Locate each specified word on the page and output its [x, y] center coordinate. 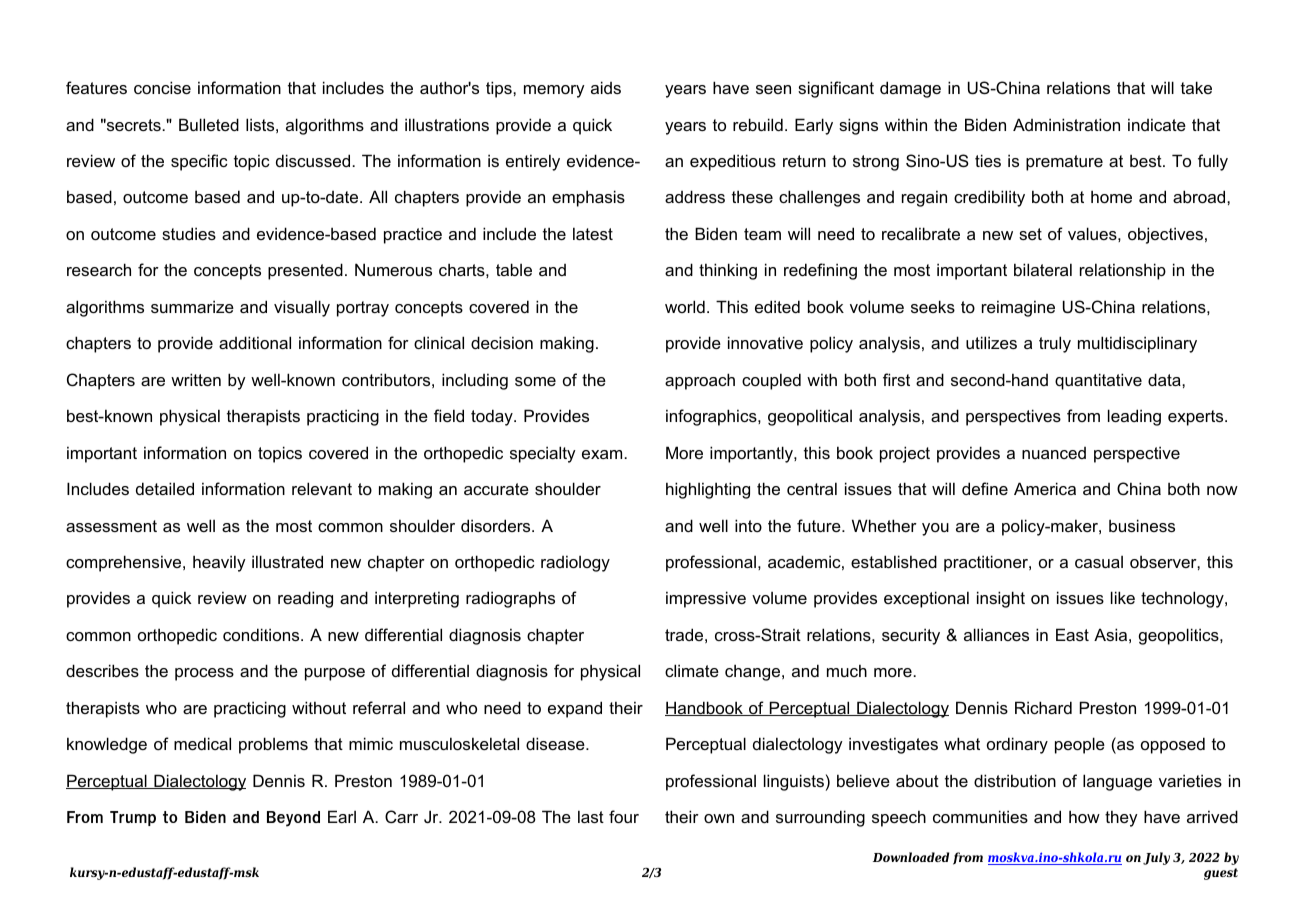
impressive [706, 599]
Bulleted [209, 124]
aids [606, 87]
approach [700, 381]
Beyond [293, 819]
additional [255, 342]
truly [1055, 344]
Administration [1066, 124]
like [1123, 597]
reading [305, 599]
